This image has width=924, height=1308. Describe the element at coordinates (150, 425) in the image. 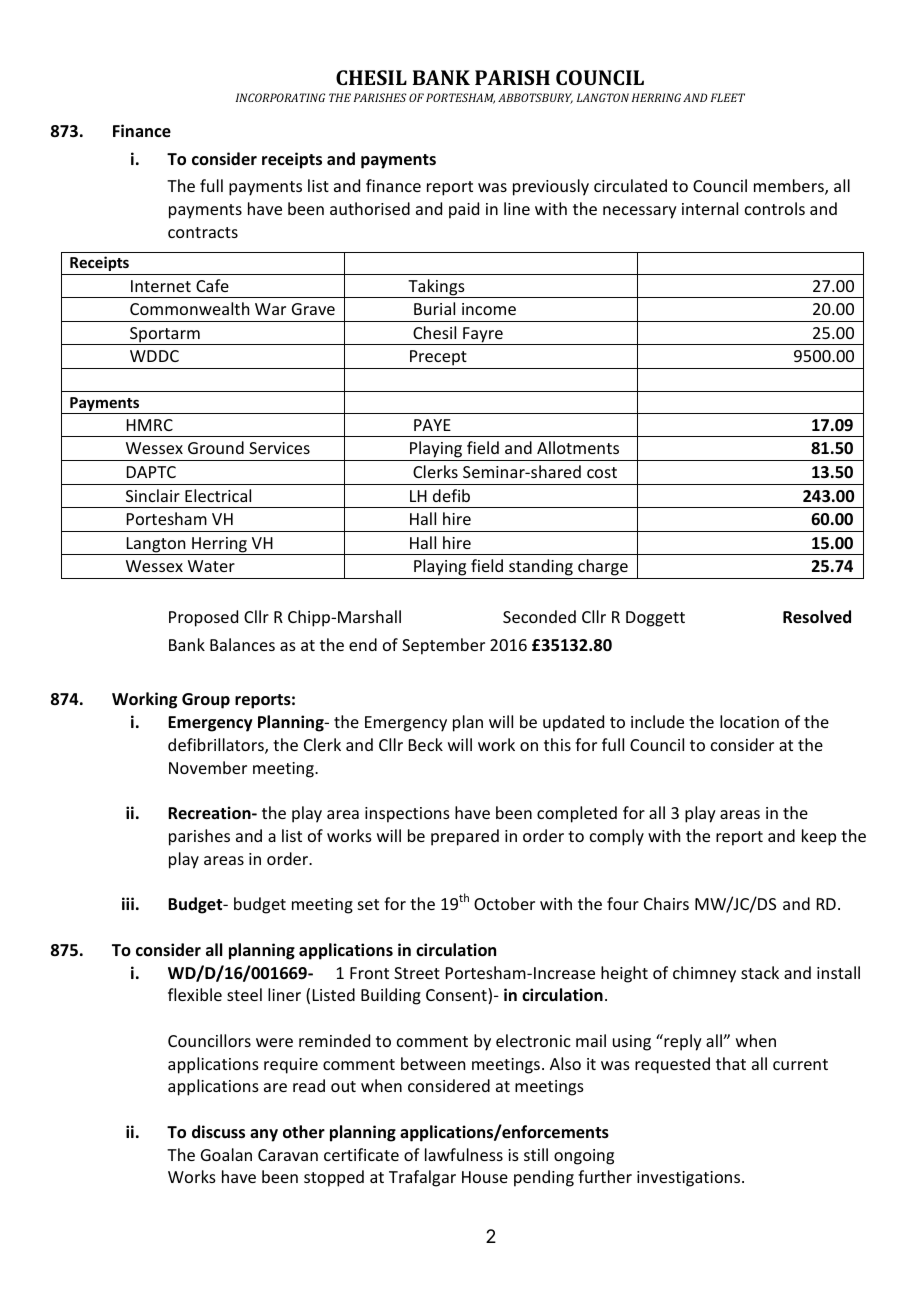

I see `HMRC` at that location.
